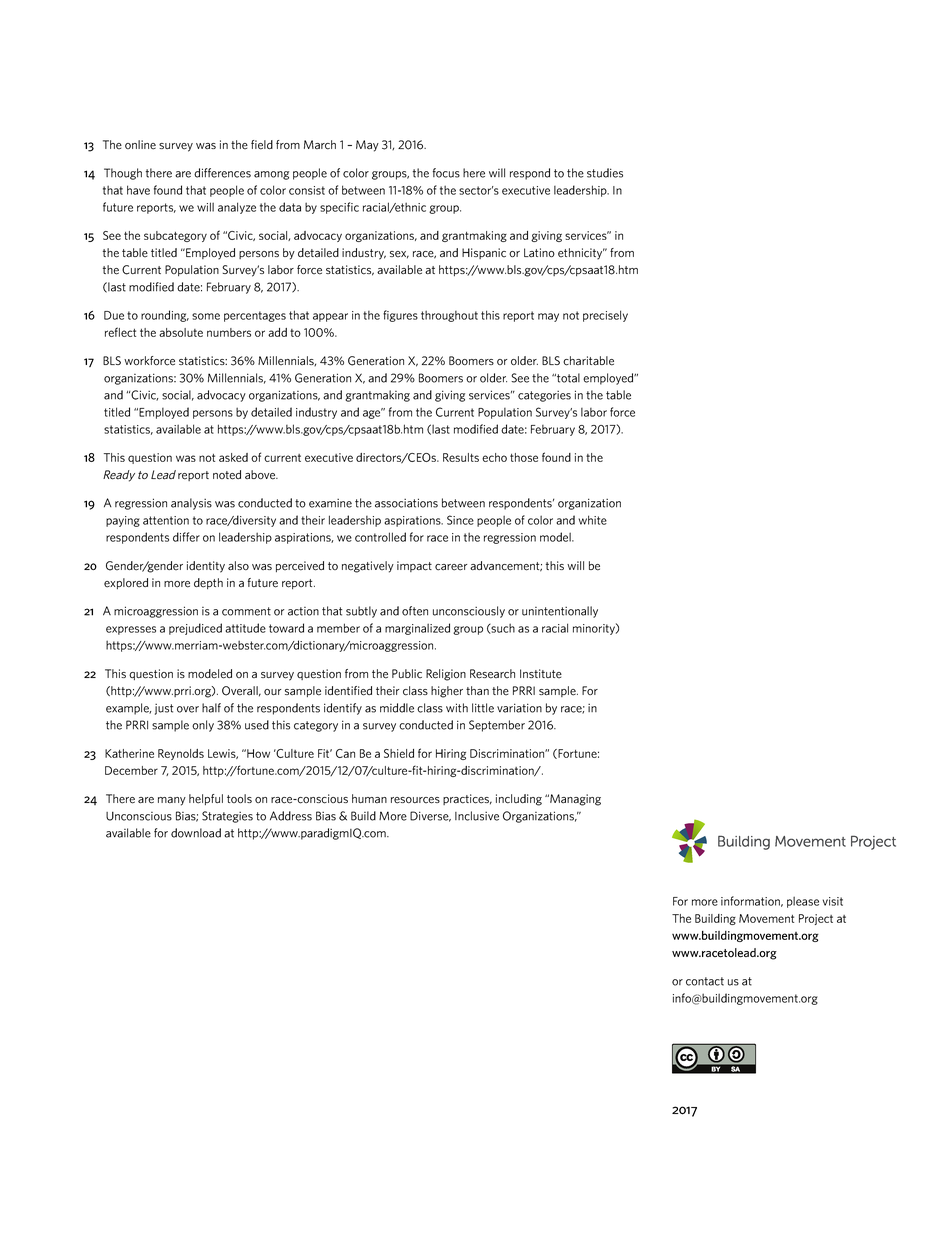  Describe the element at coordinates (492, 674) in the screenshot. I see `Research` at that location.
